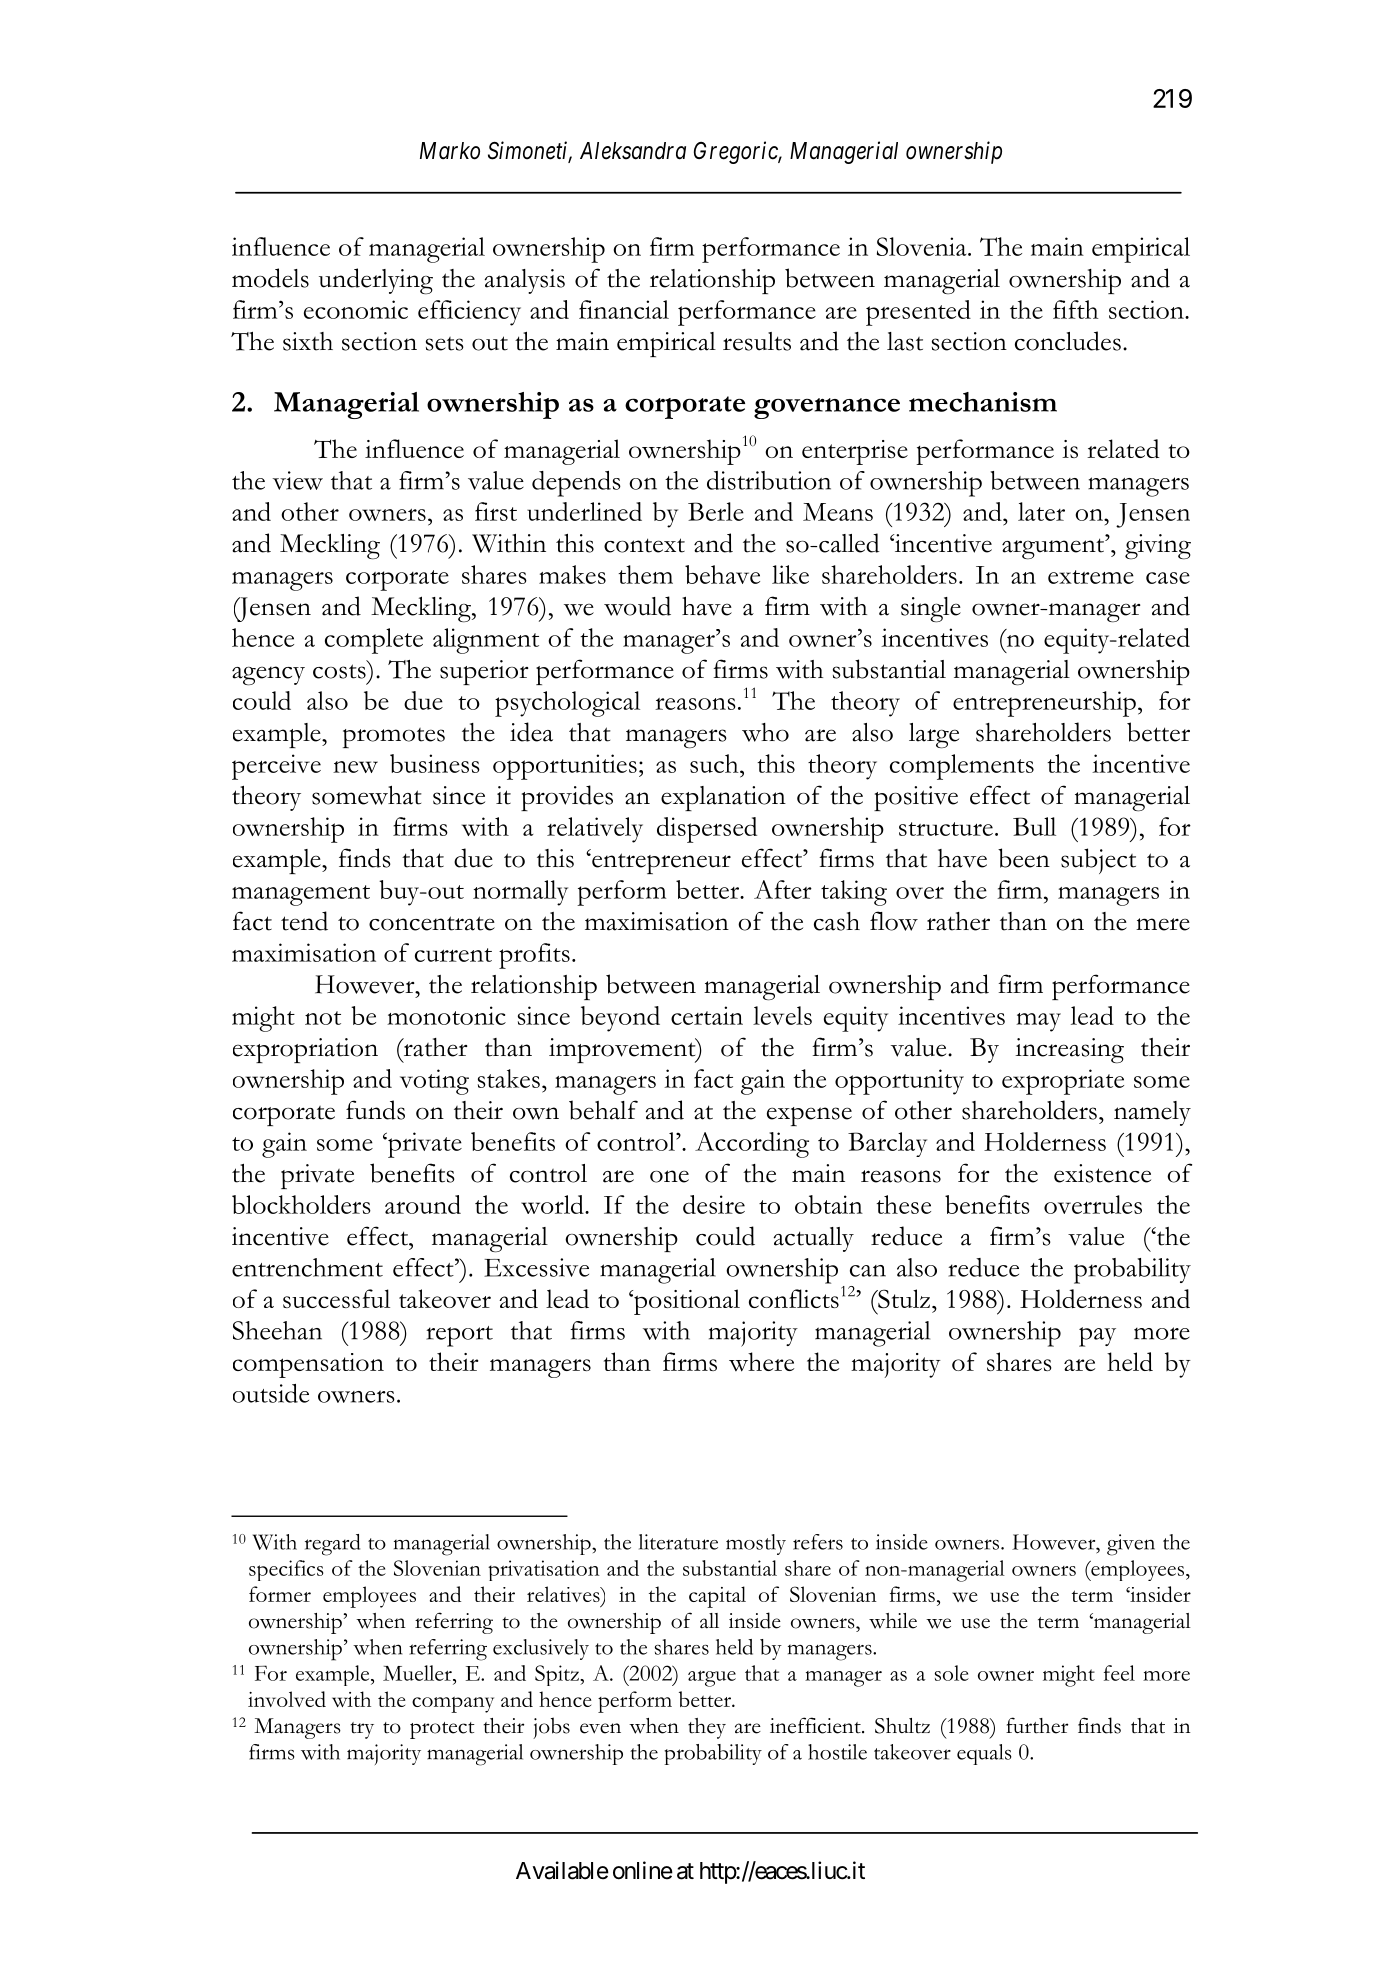 The height and width of the page is (1964, 1388). What do you see at coordinates (707, 1728) in the page?
I see `they` at bounding box center [707, 1728].
